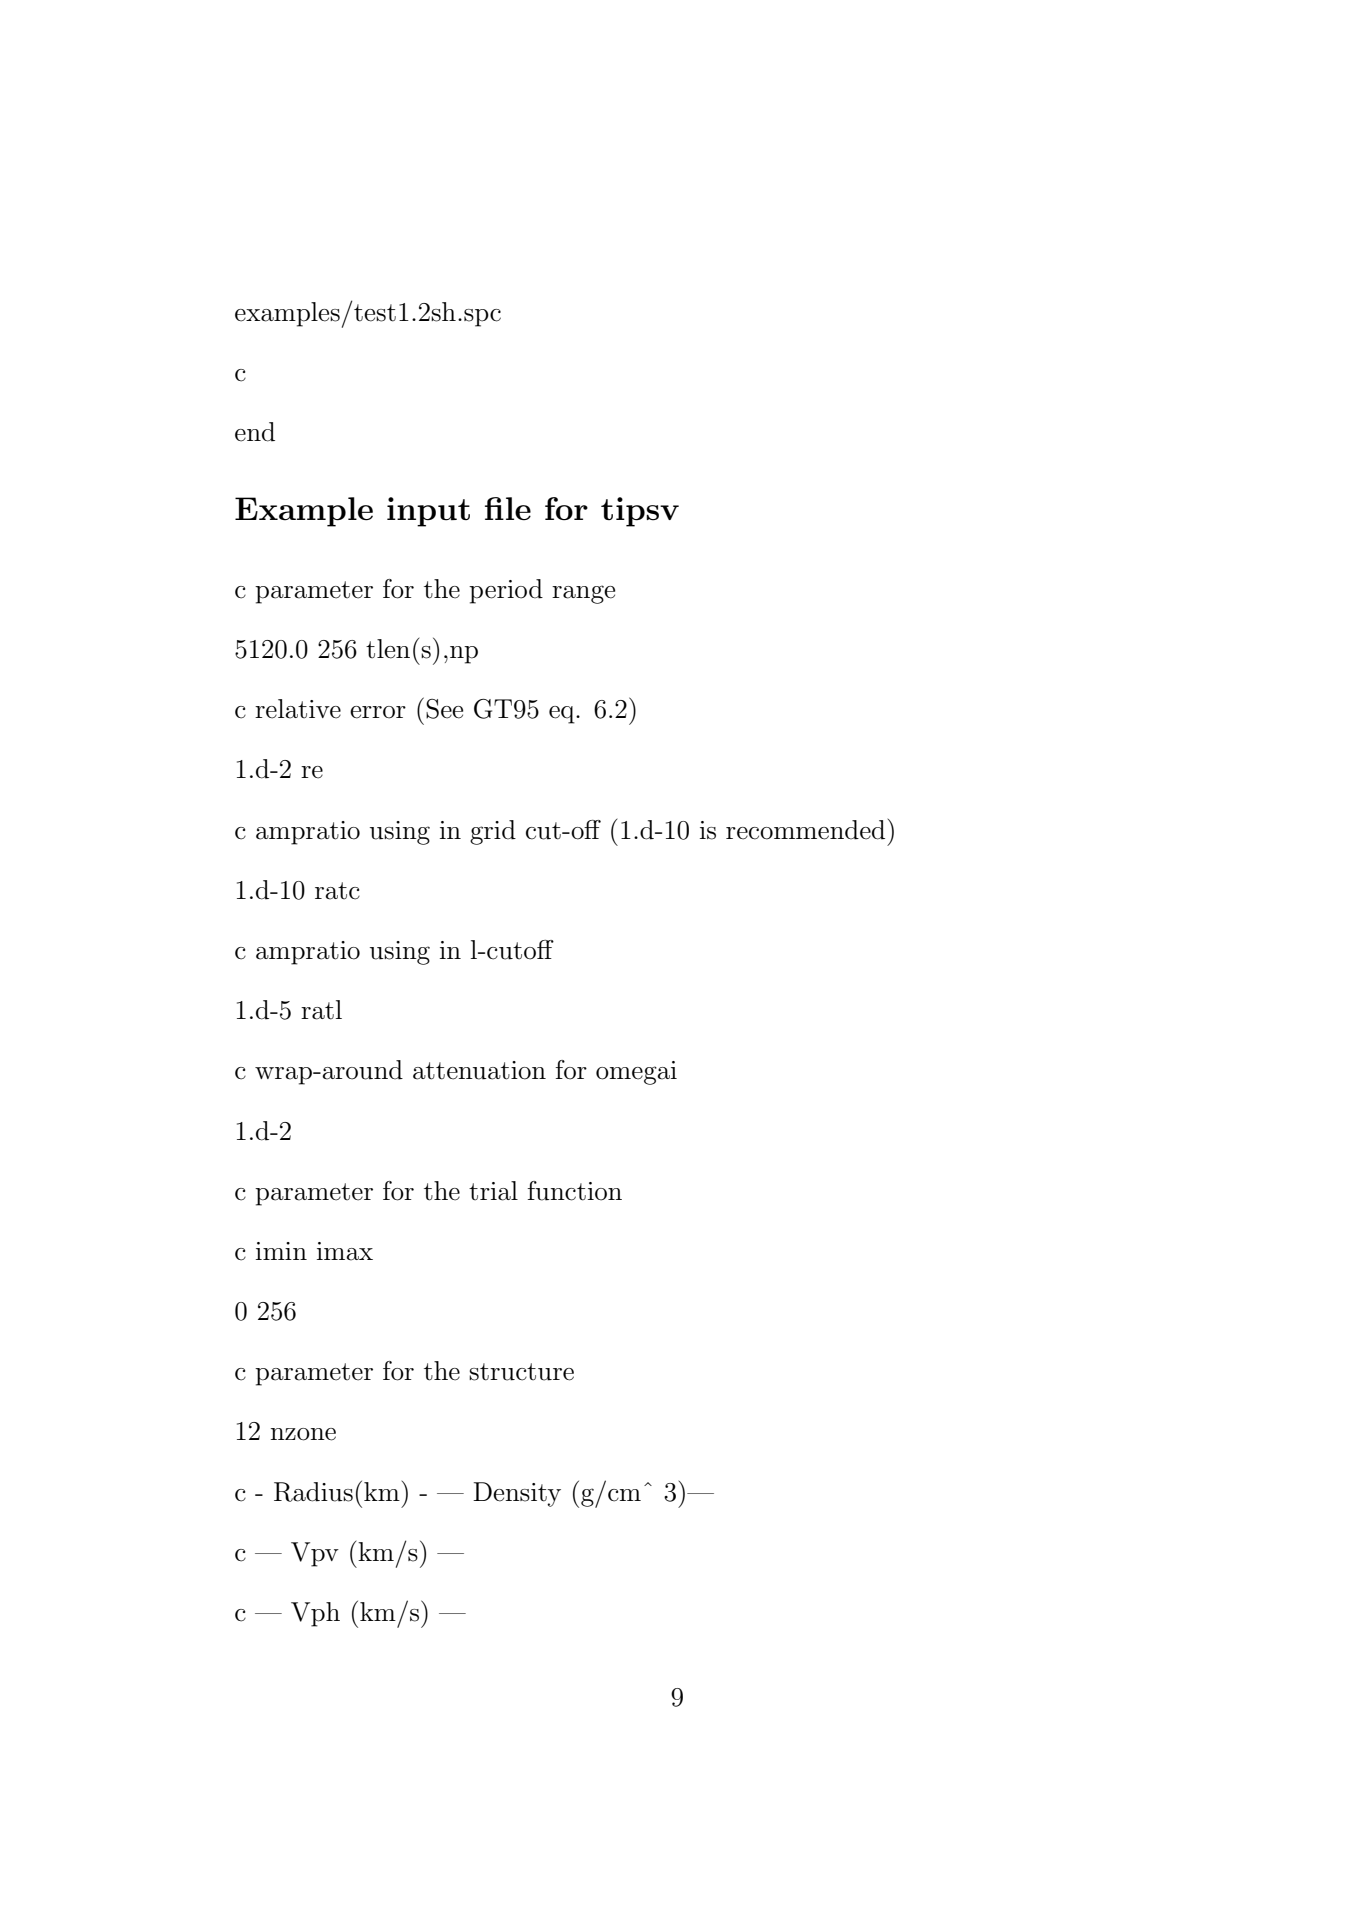 Image resolution: width=1357 pixels, height=1919 pixels. What do you see at coordinates (493, 832) in the screenshot?
I see `grid` at bounding box center [493, 832].
